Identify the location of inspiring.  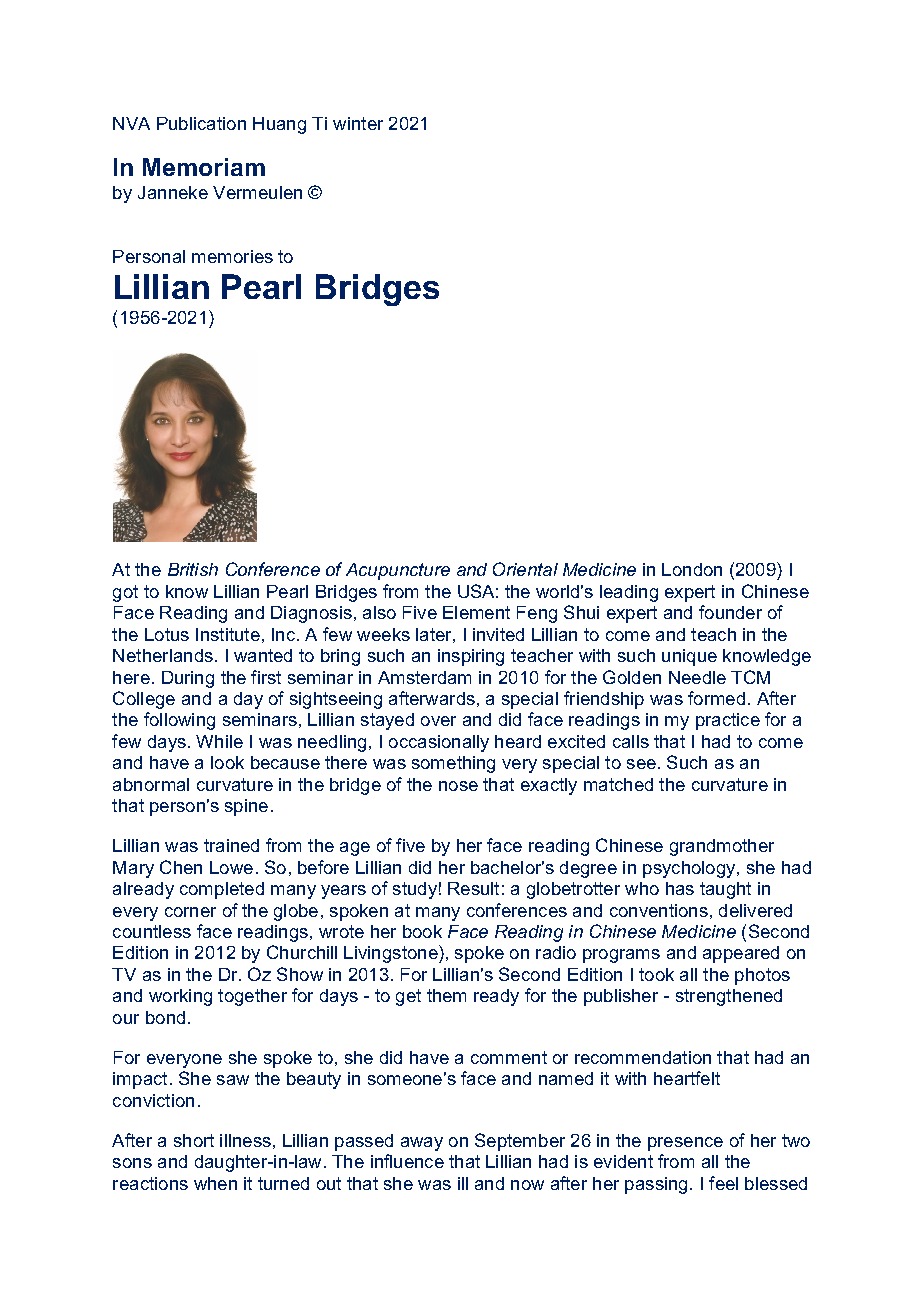
(471, 657).
